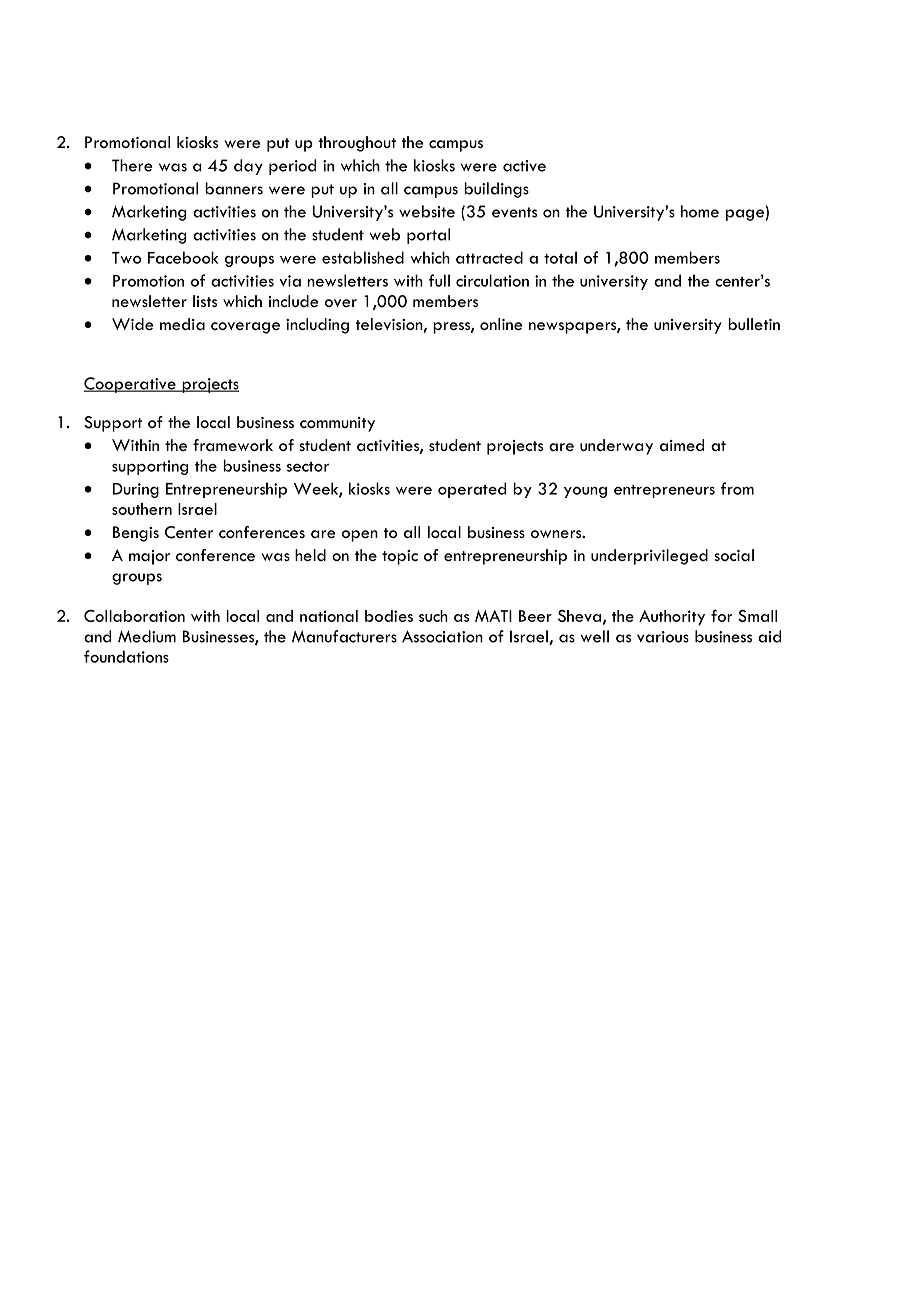 This page has width=924, height=1308. I want to click on southern, so click(142, 509).
